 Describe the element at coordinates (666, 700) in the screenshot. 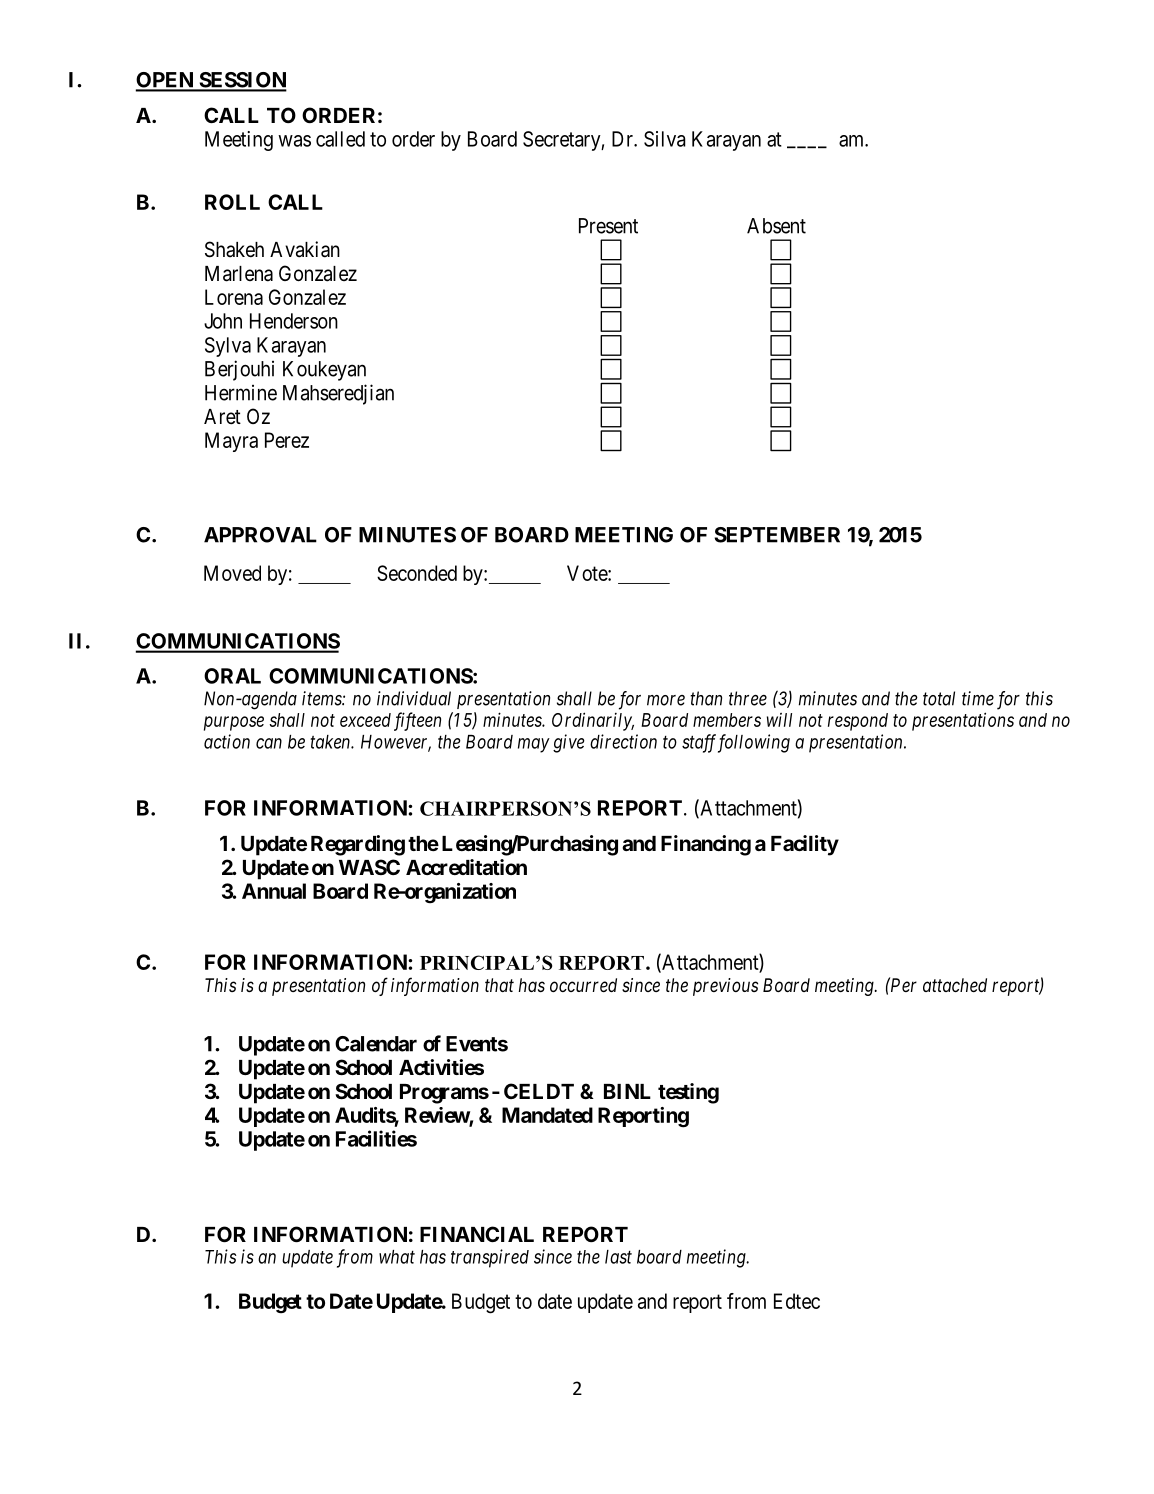

I see `more` at that location.
